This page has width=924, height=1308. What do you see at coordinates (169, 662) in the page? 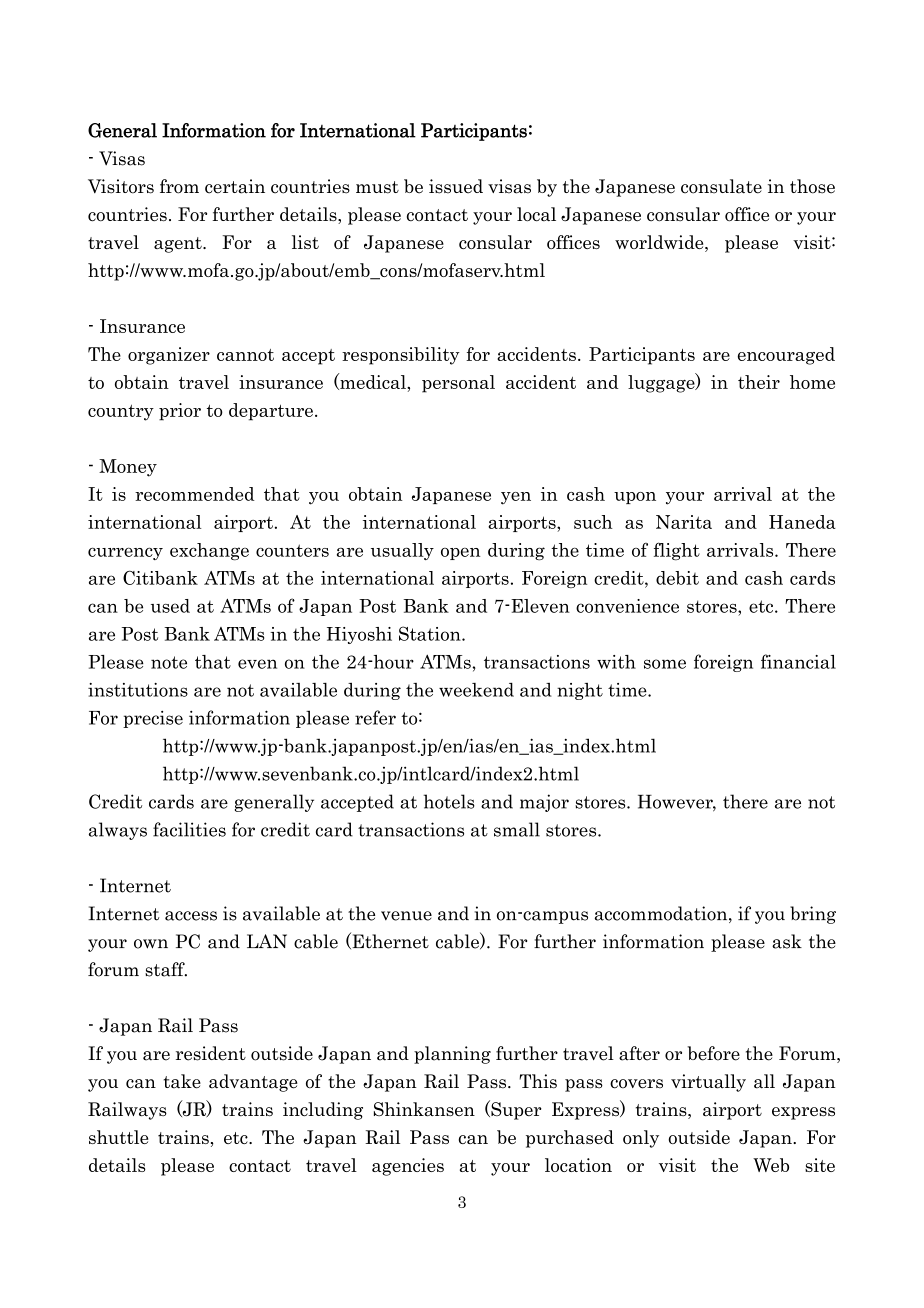
I see `note` at bounding box center [169, 662].
